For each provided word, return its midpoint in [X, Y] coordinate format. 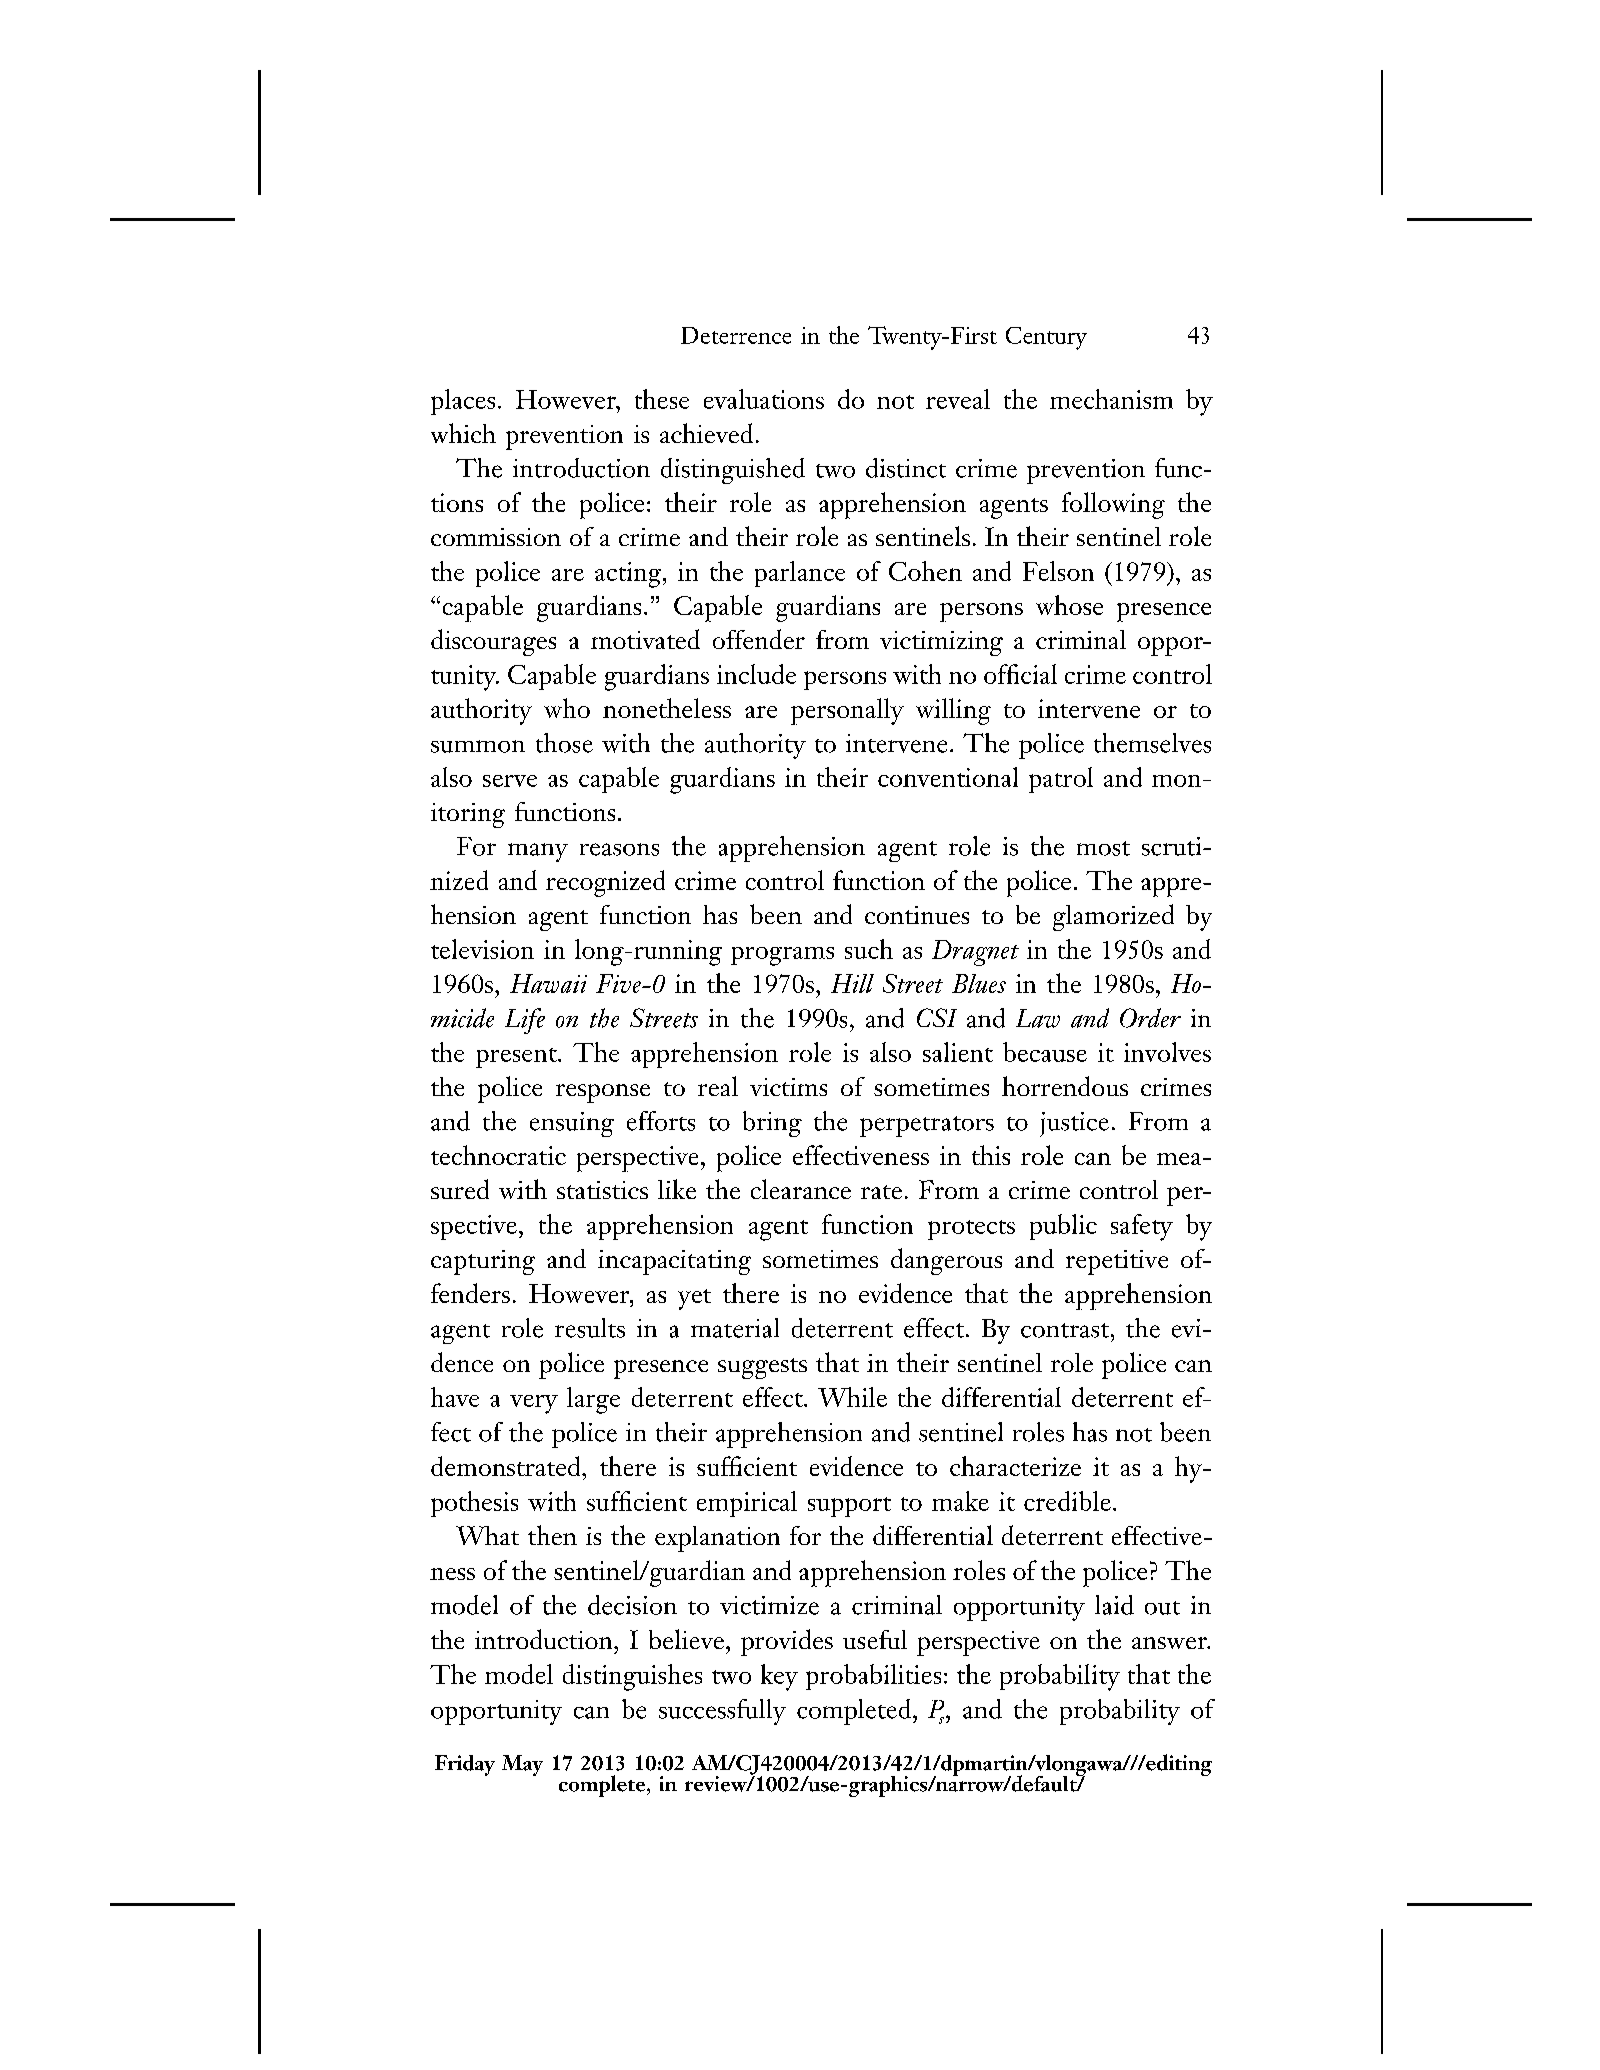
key [779, 1677]
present [517, 1058]
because [1045, 1052]
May [522, 1765]
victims [788, 1087]
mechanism [1111, 399]
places [463, 402]
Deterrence [736, 335]
